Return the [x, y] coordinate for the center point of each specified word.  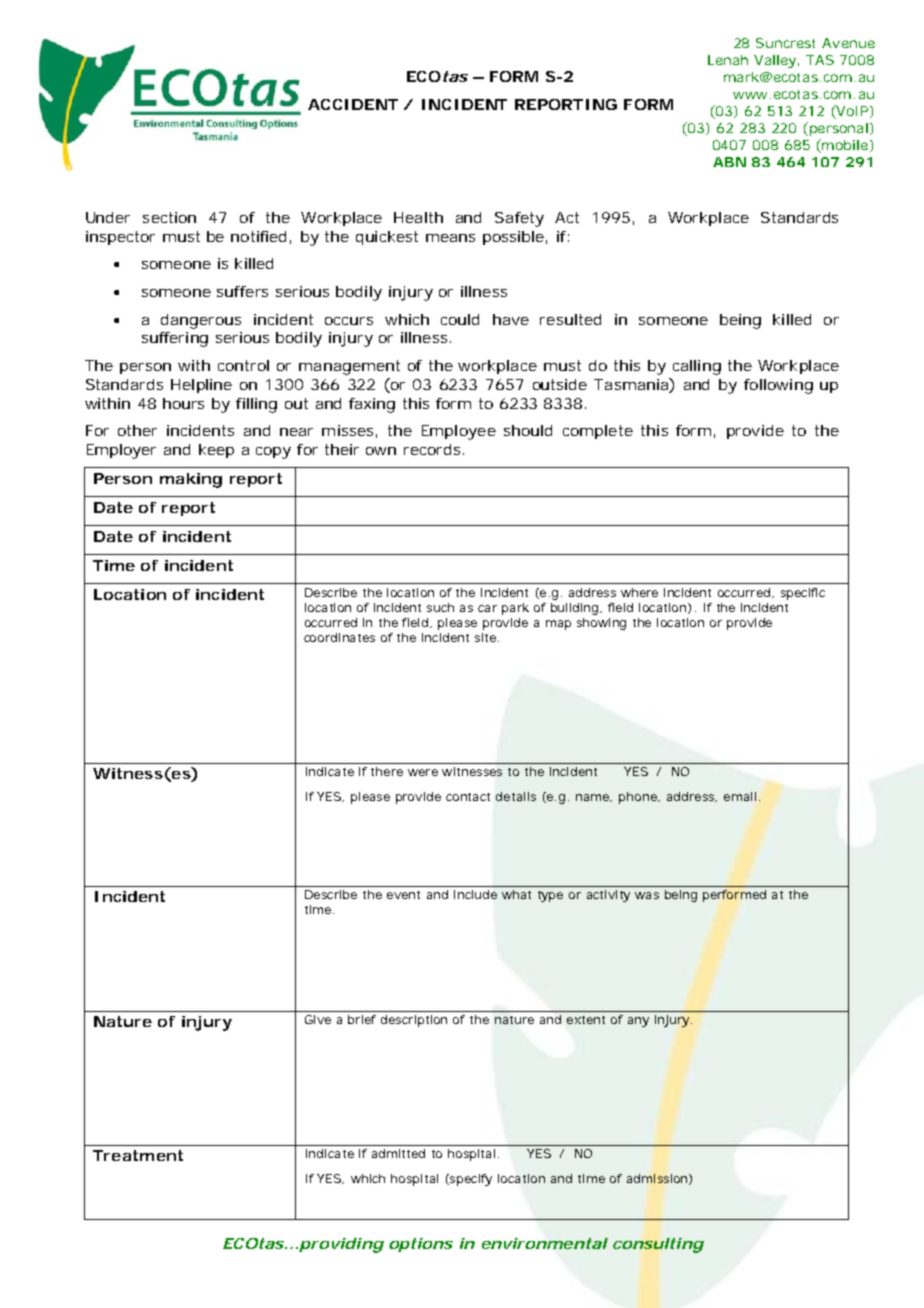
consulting [658, 1245]
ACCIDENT [353, 104]
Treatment [138, 1155]
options [421, 1245]
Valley [776, 61]
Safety [519, 219]
